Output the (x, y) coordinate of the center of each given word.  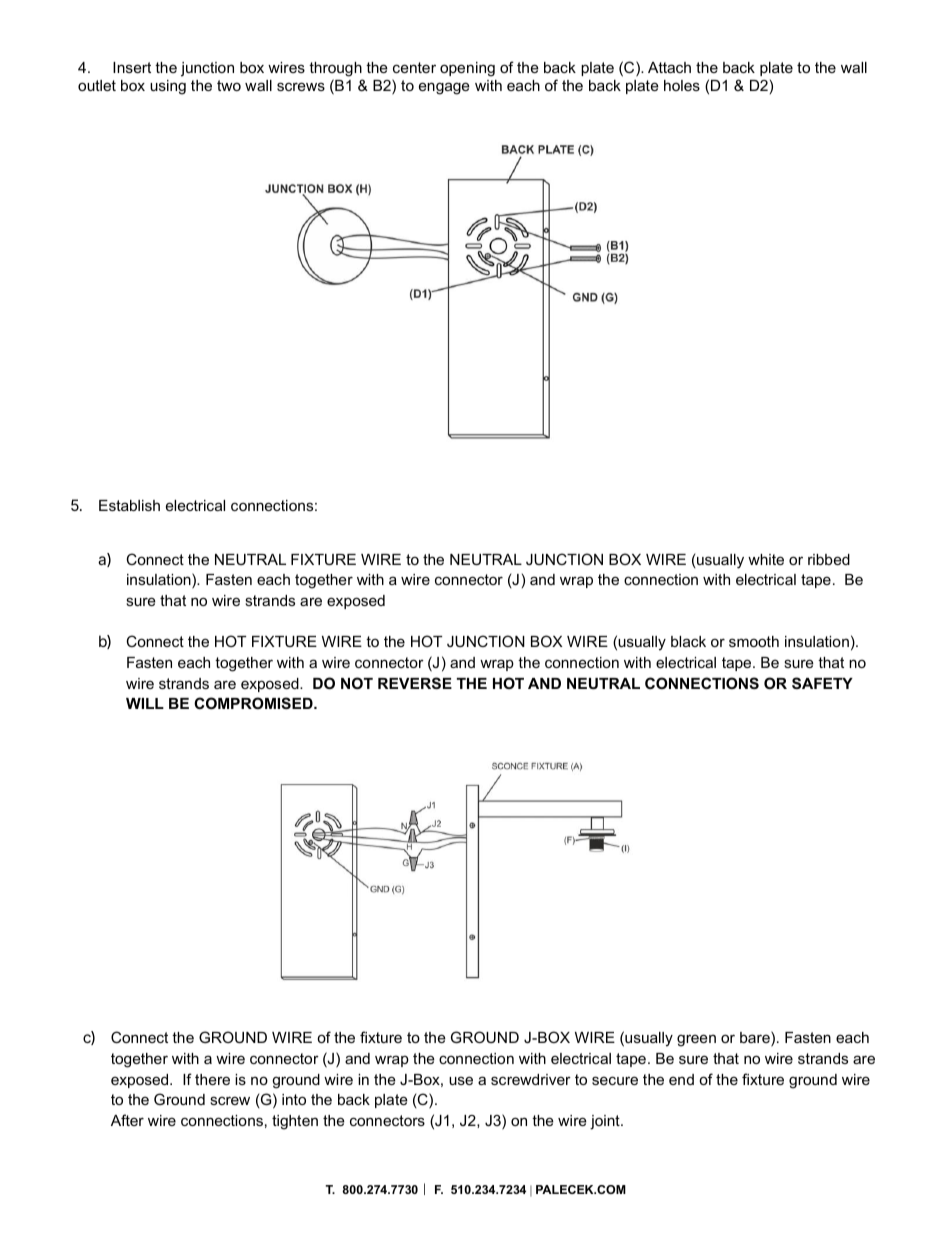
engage (444, 88)
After (127, 1120)
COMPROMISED (254, 703)
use (461, 1080)
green (696, 1040)
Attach (669, 67)
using (168, 87)
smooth (754, 641)
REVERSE (415, 683)
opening (467, 69)
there (212, 1079)
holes (682, 85)
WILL (145, 703)
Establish (129, 505)
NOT (357, 683)
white (766, 559)
